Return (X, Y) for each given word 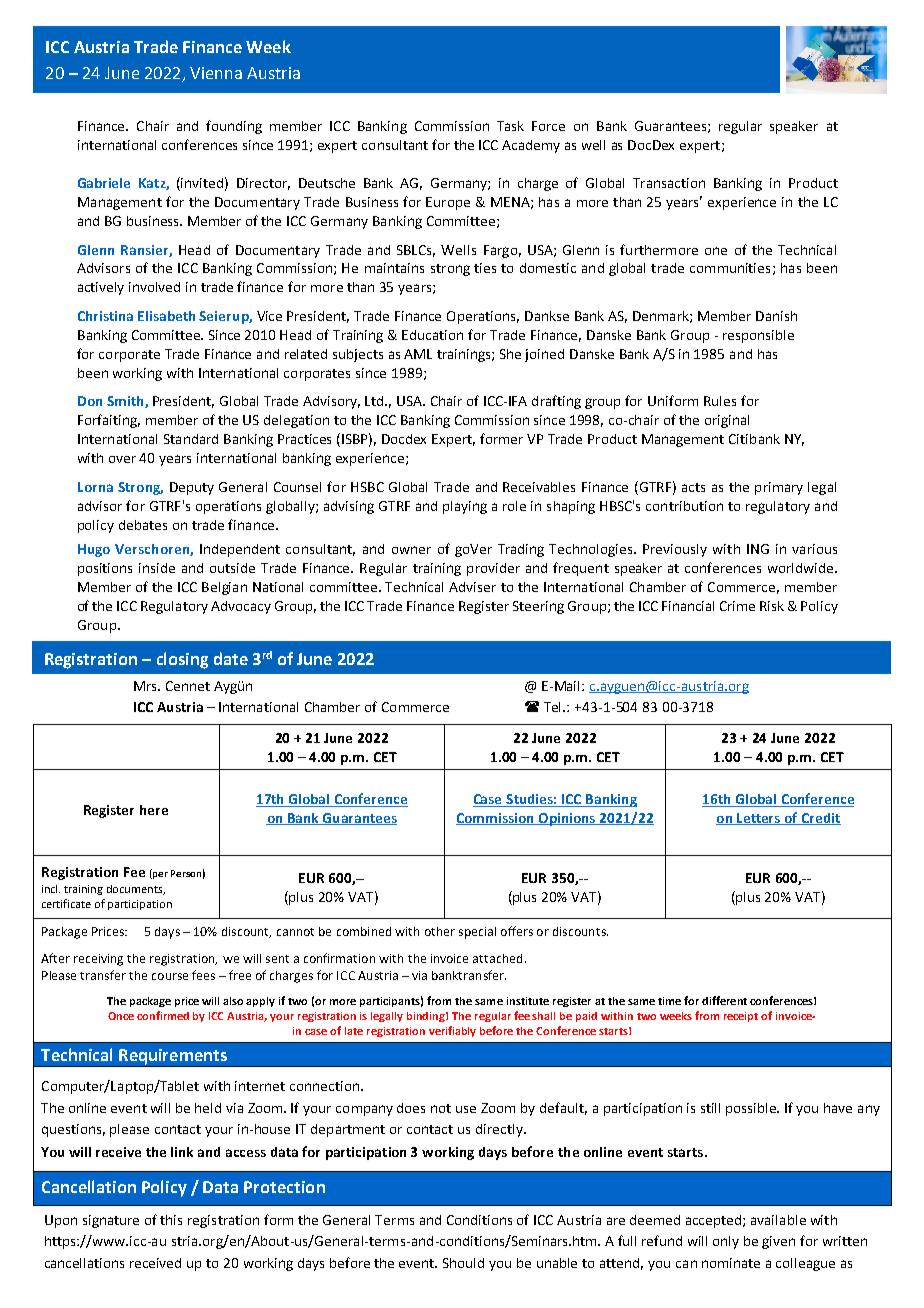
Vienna (216, 73)
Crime (737, 606)
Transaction (669, 183)
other (440, 931)
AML (418, 354)
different (724, 1000)
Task (510, 126)
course (170, 976)
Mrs (147, 686)
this (171, 1220)
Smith (126, 402)
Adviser (472, 587)
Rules (720, 401)
